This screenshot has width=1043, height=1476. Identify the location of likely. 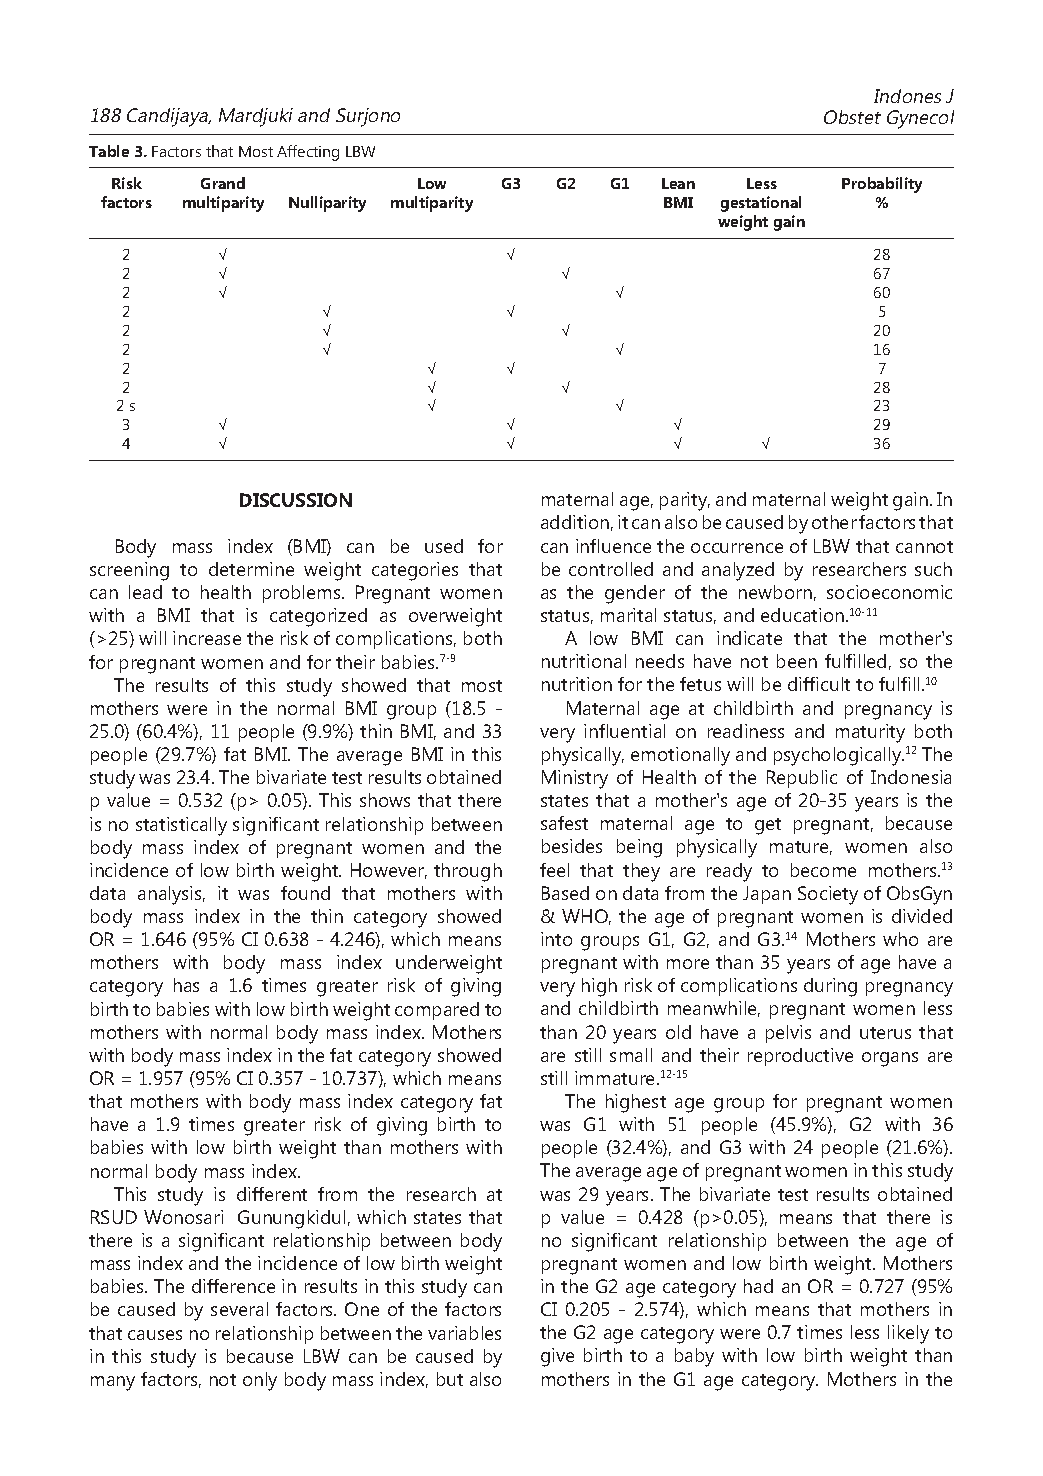
(908, 1334).
